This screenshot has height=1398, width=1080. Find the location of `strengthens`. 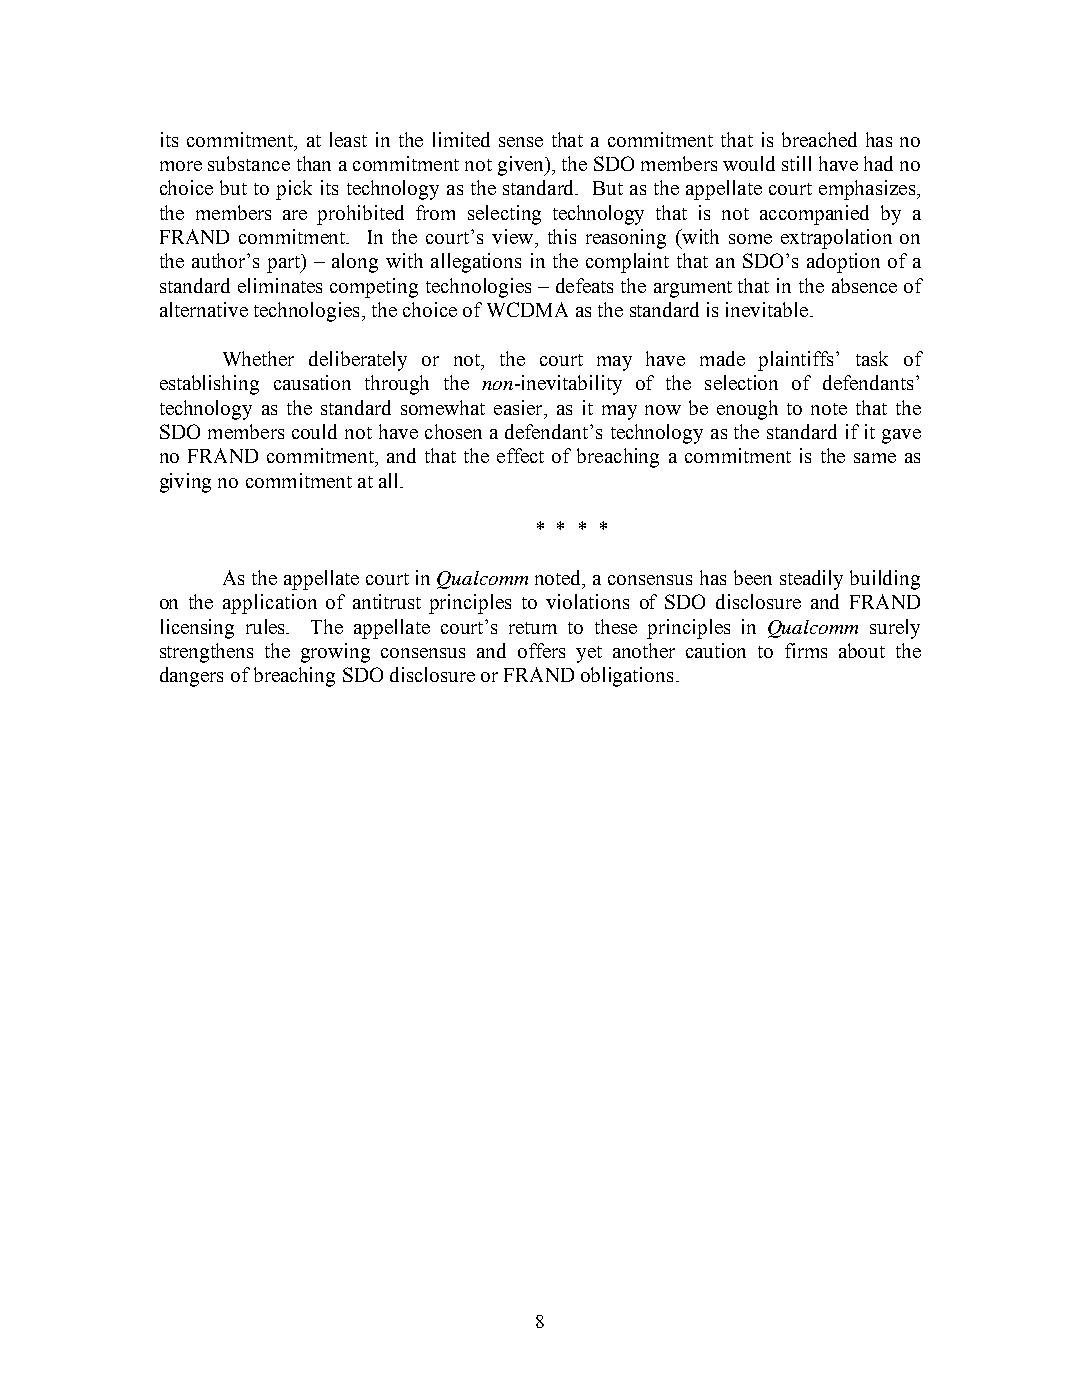

strengthens is located at coordinates (206, 653).
